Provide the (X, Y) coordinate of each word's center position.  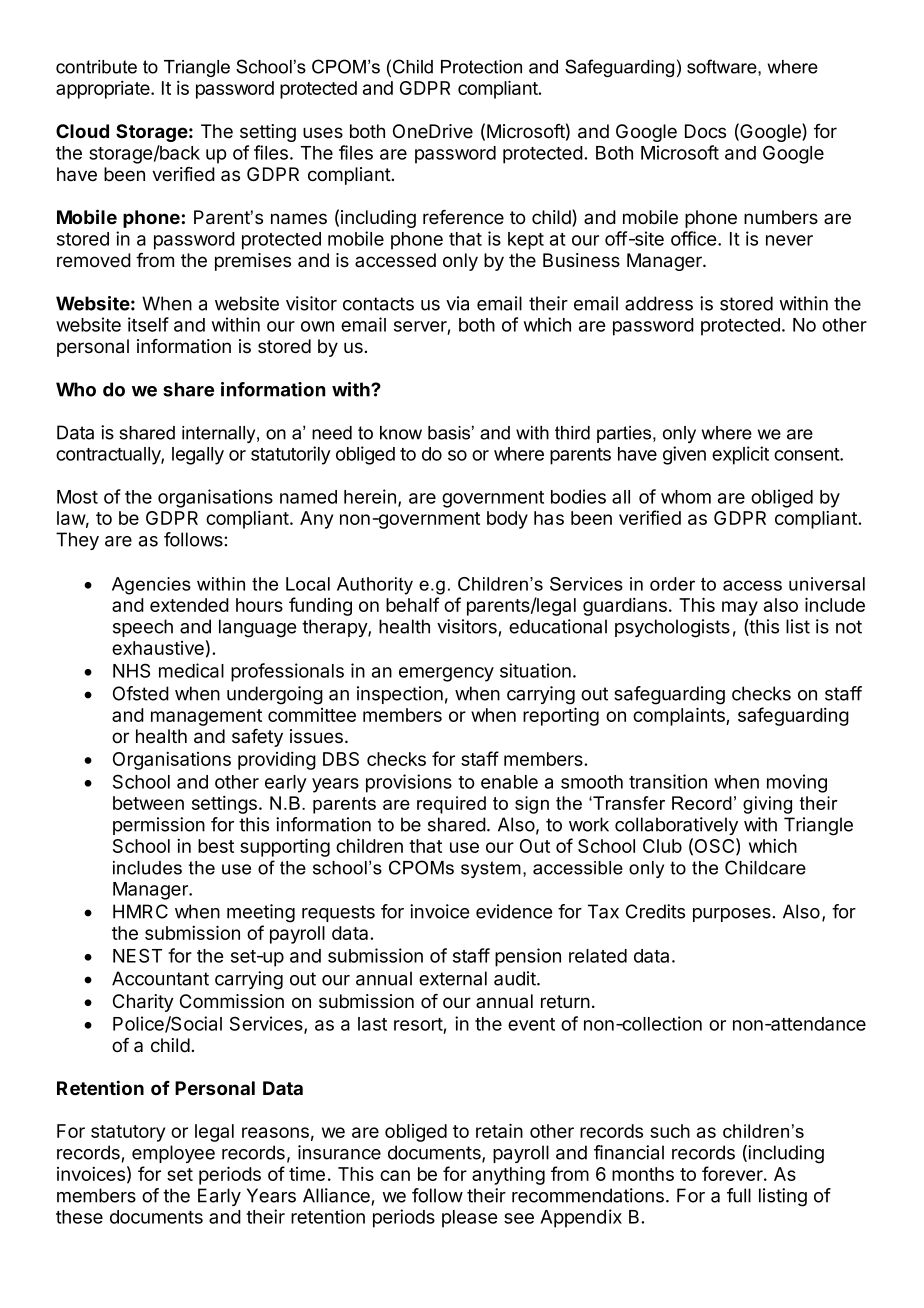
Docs (705, 131)
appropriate (104, 90)
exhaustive (158, 648)
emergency (446, 674)
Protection (481, 67)
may (740, 608)
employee (173, 1154)
